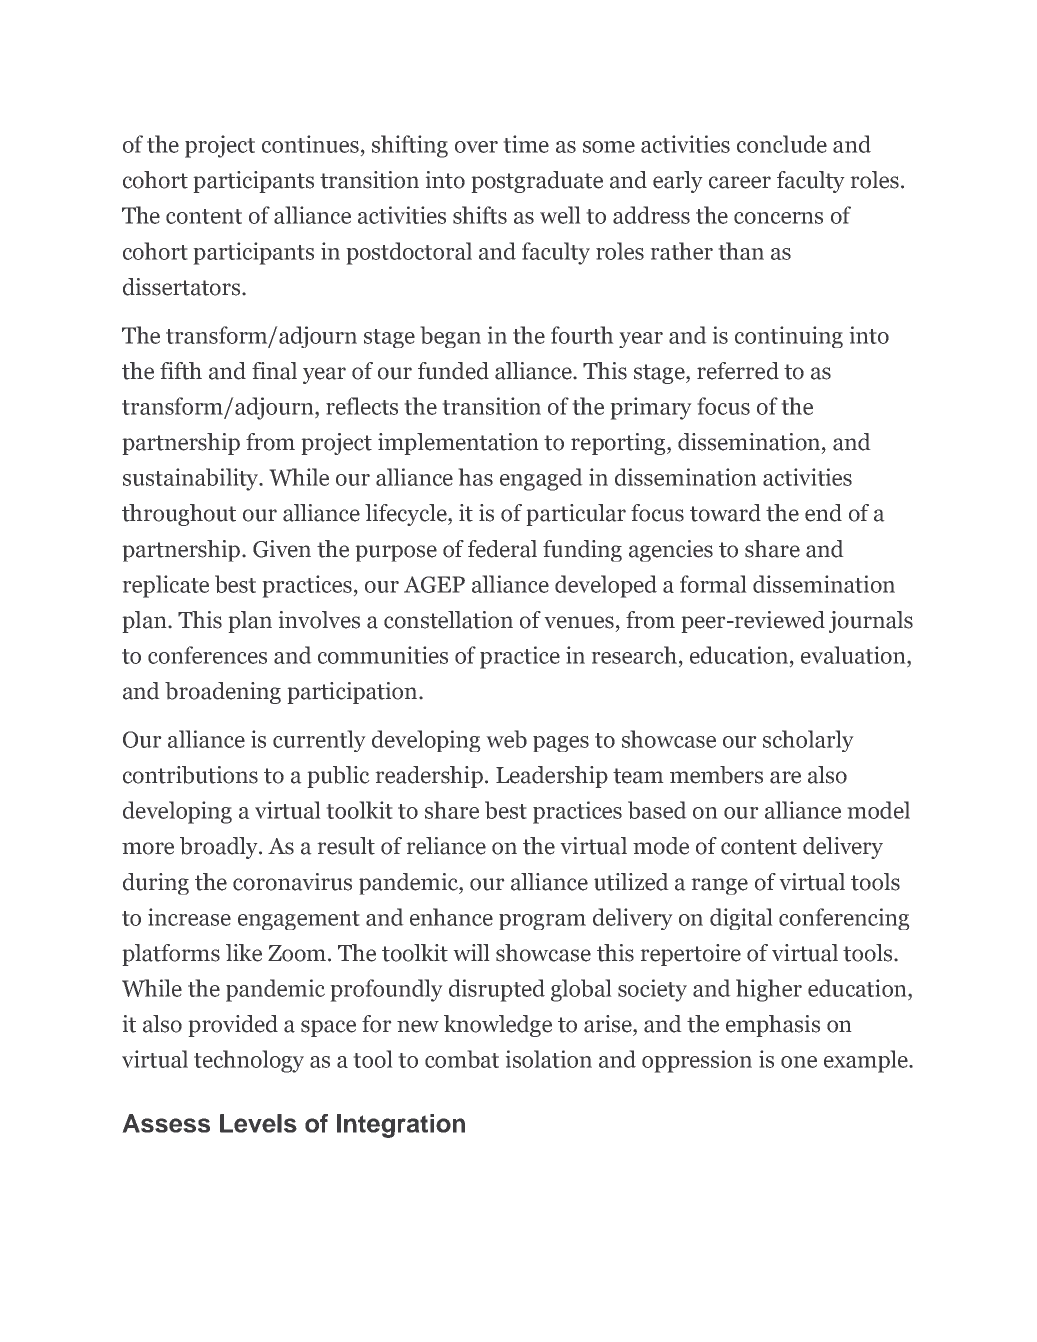  Describe the element at coordinates (720, 886) in the screenshot. I see `range` at that location.
